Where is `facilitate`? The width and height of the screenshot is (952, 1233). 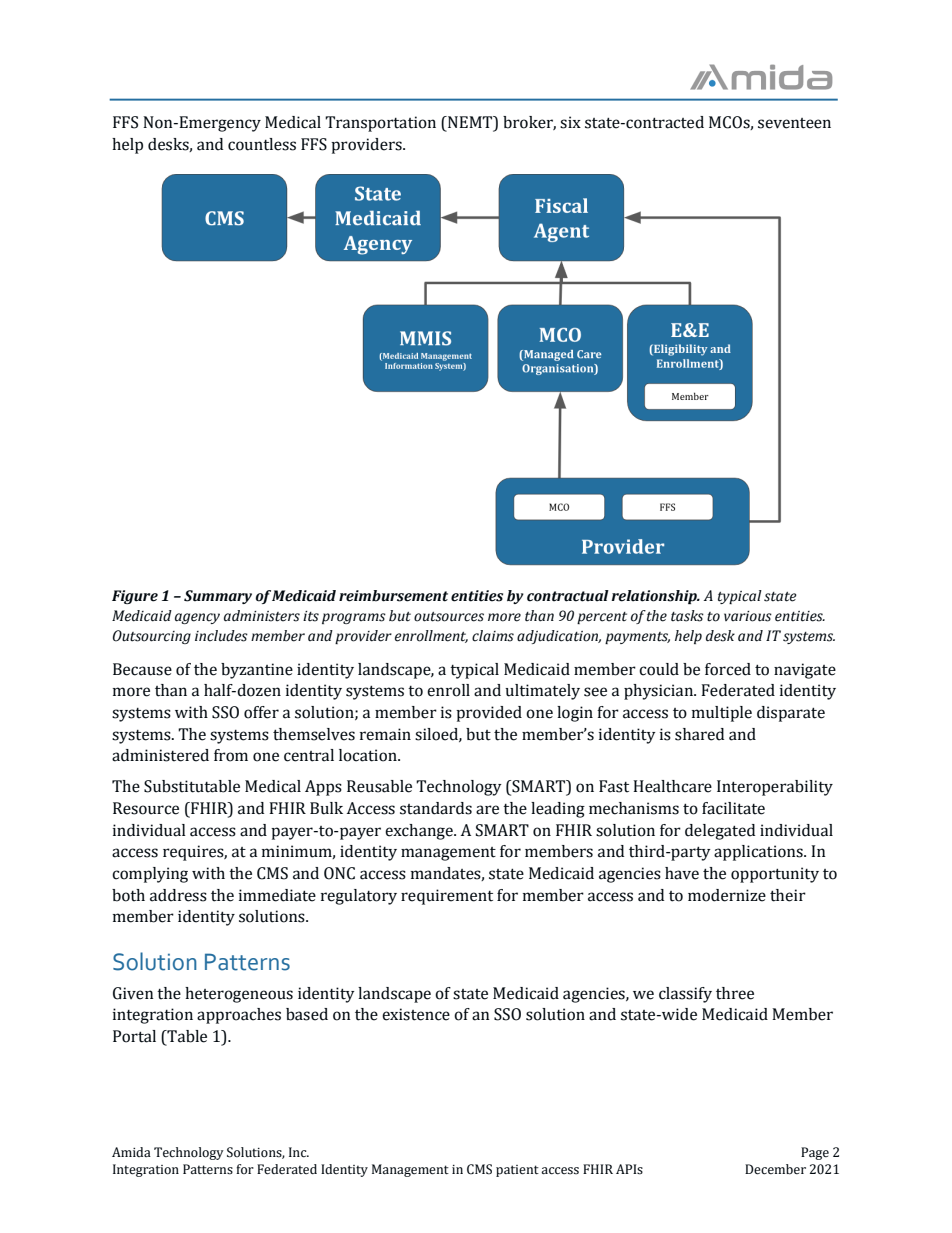 facilitate is located at coordinates (733, 808).
